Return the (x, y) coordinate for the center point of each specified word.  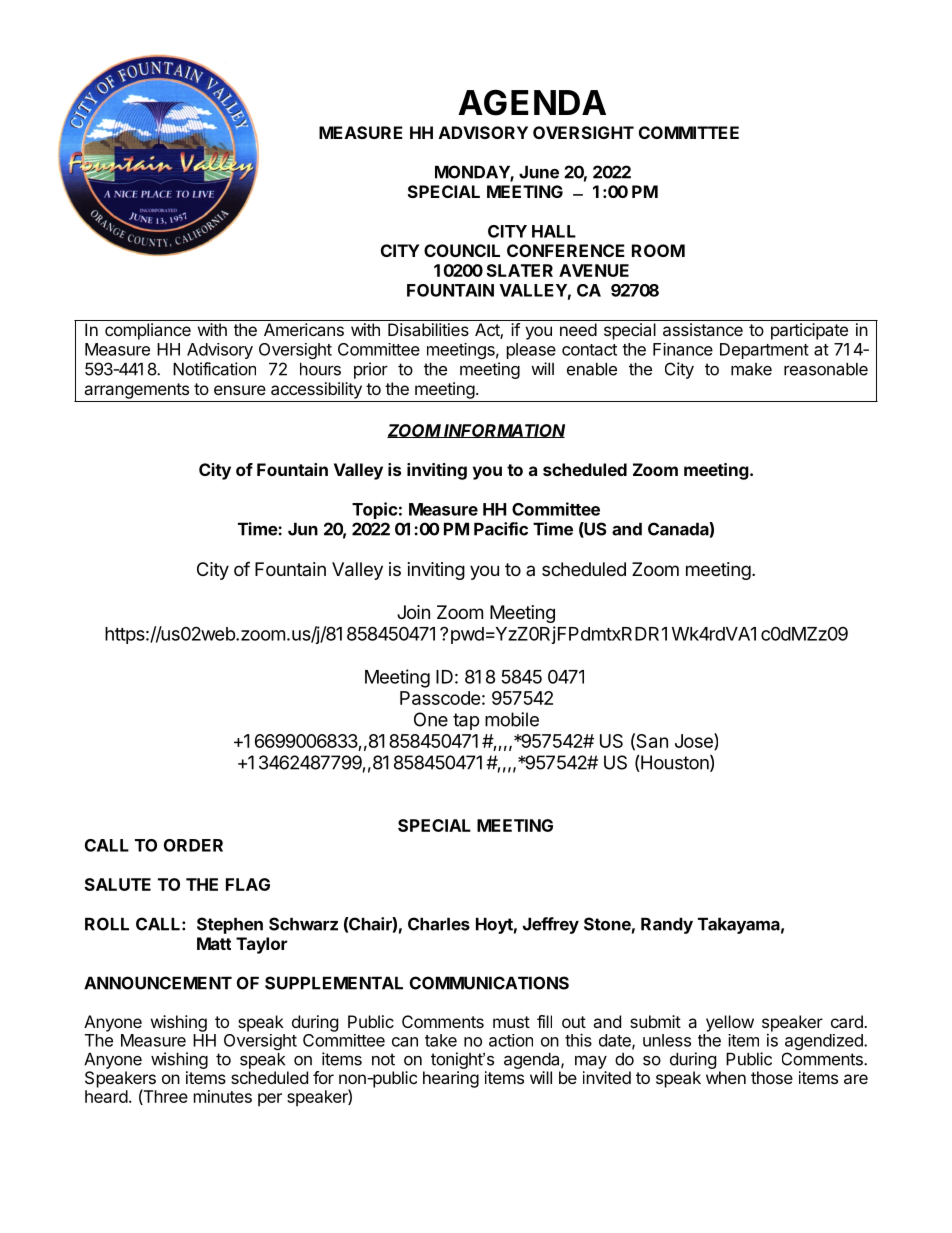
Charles (439, 924)
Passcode (440, 698)
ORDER (193, 845)
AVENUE (594, 270)
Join (413, 612)
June (539, 172)
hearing (451, 1079)
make (751, 369)
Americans (304, 329)
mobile (512, 719)
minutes (223, 1096)
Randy (667, 925)
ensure (240, 390)
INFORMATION (503, 431)
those (772, 1077)
